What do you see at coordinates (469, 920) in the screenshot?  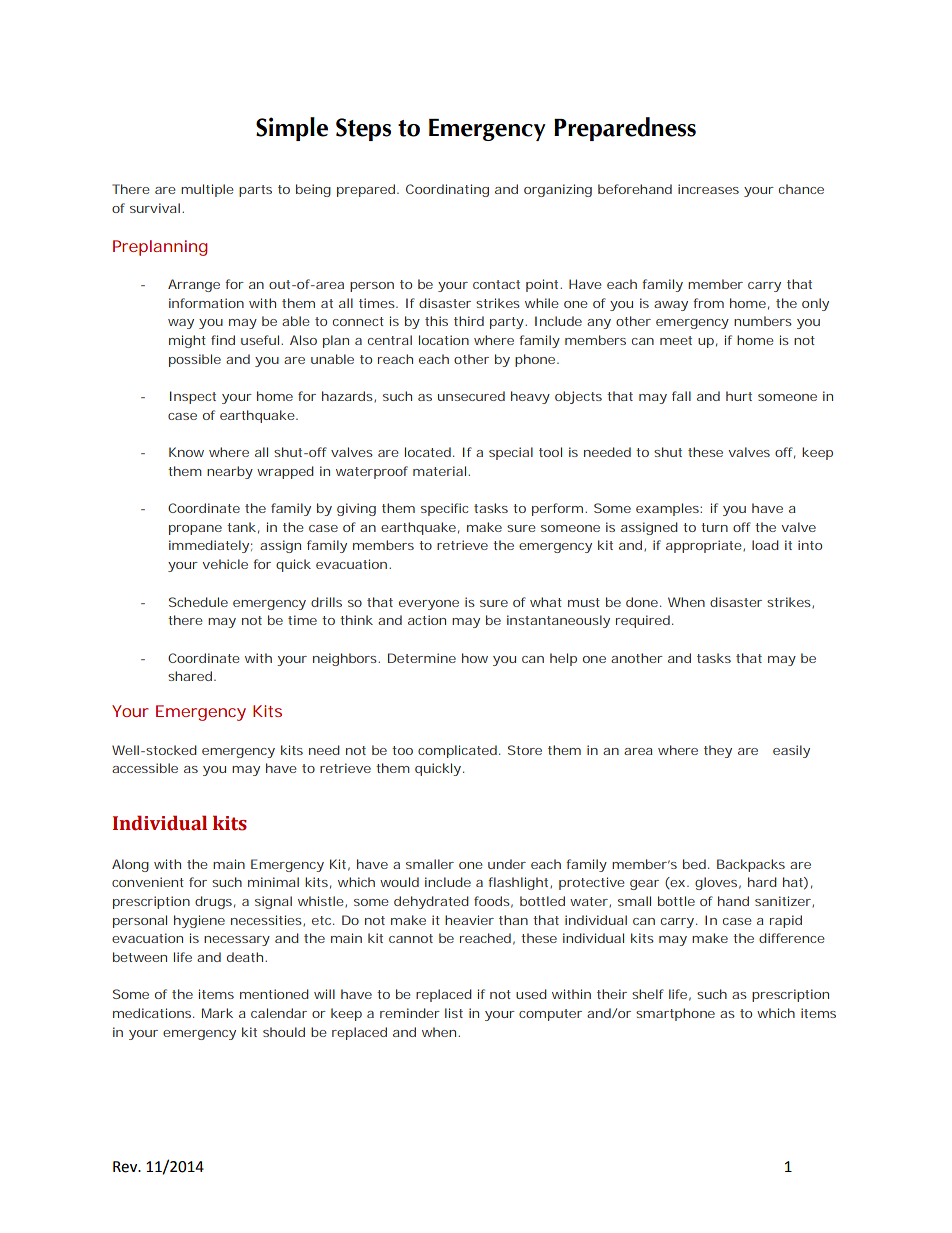 I see `heavier` at bounding box center [469, 920].
